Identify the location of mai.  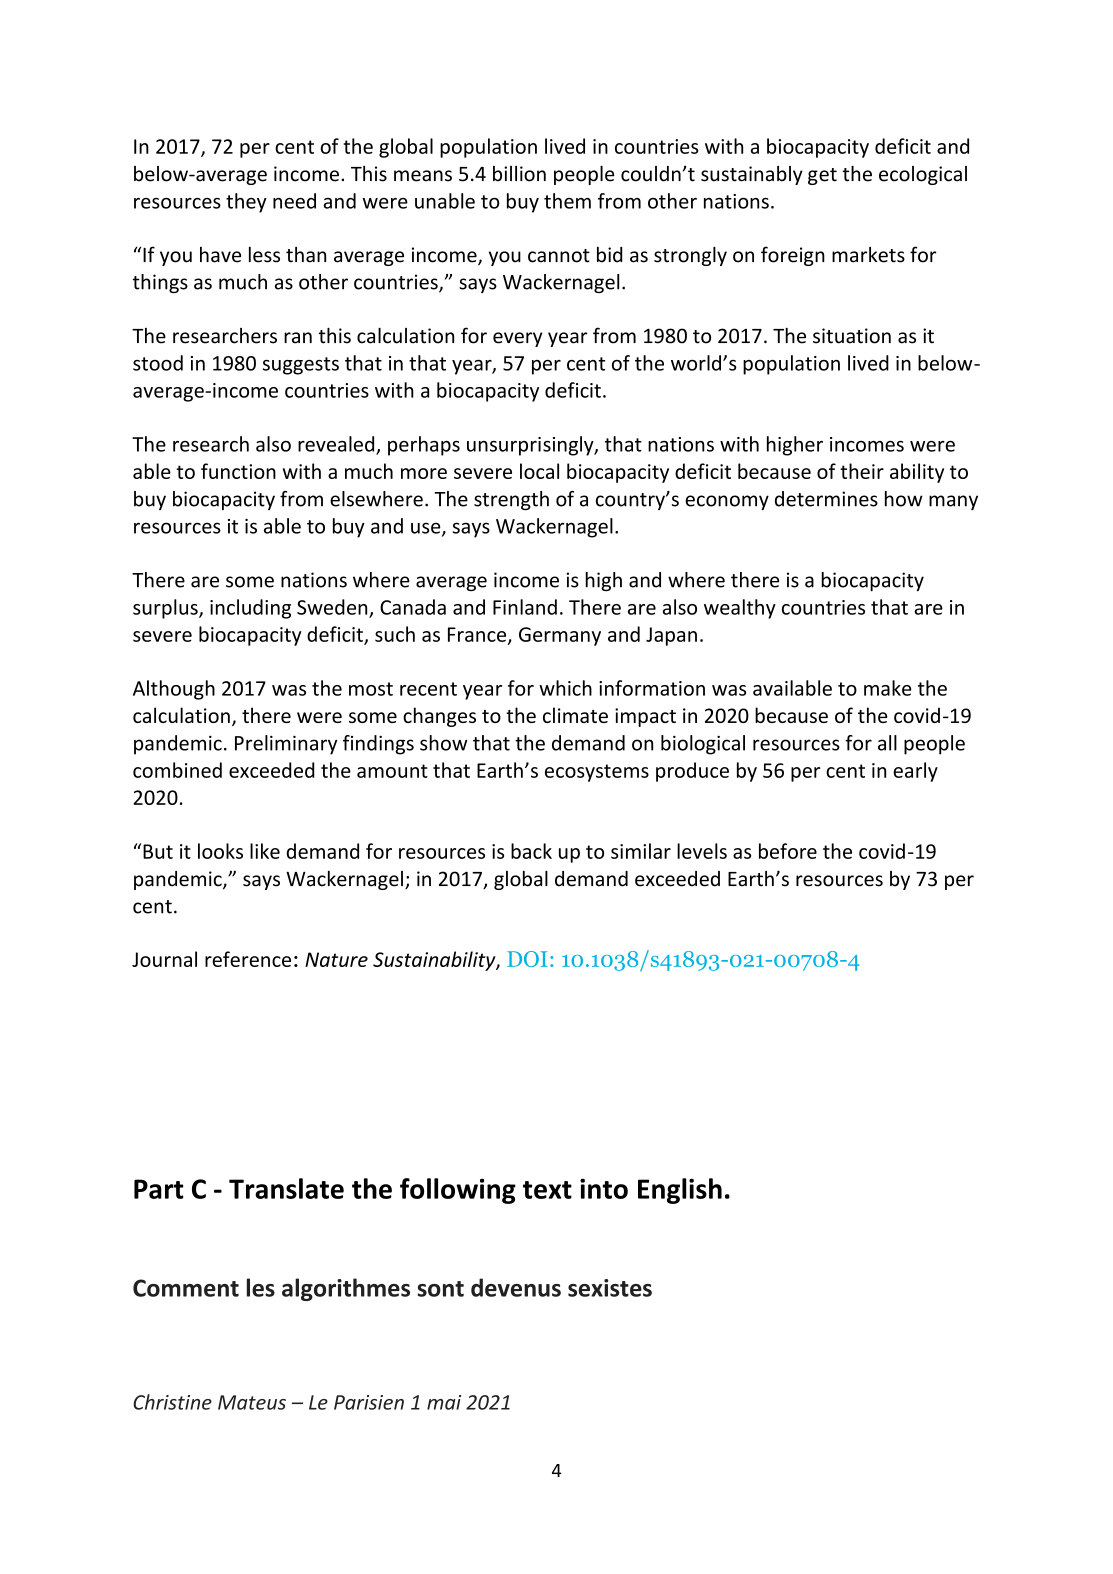
(444, 1402).
